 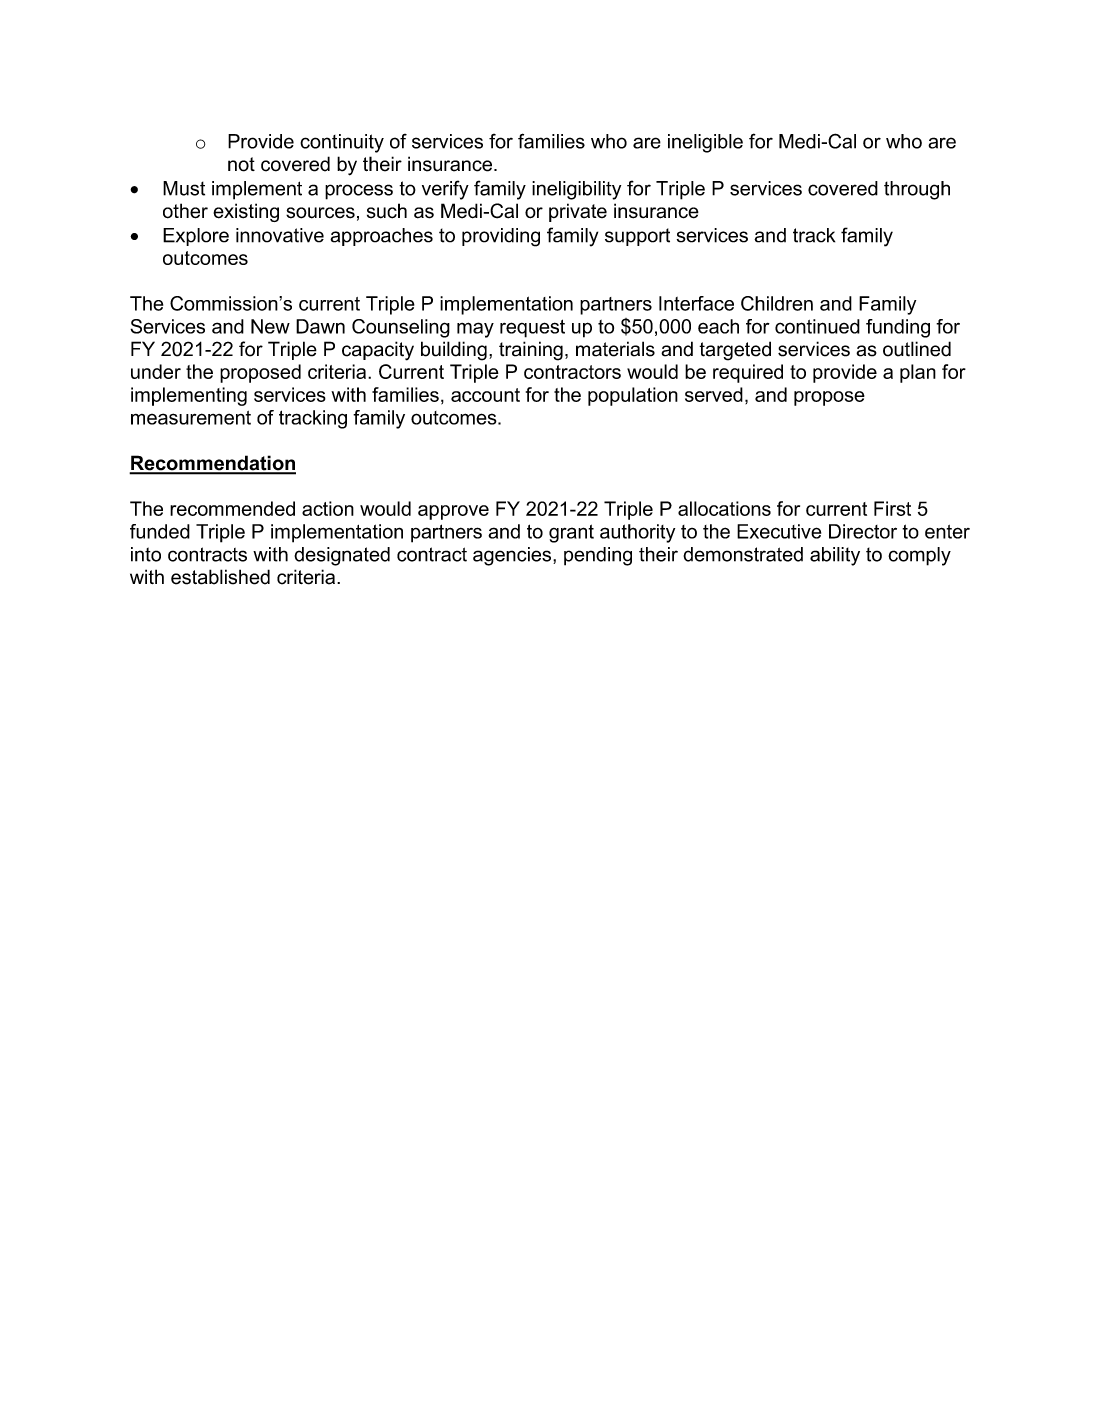 What do you see at coordinates (917, 190) in the page?
I see `through` at bounding box center [917, 190].
